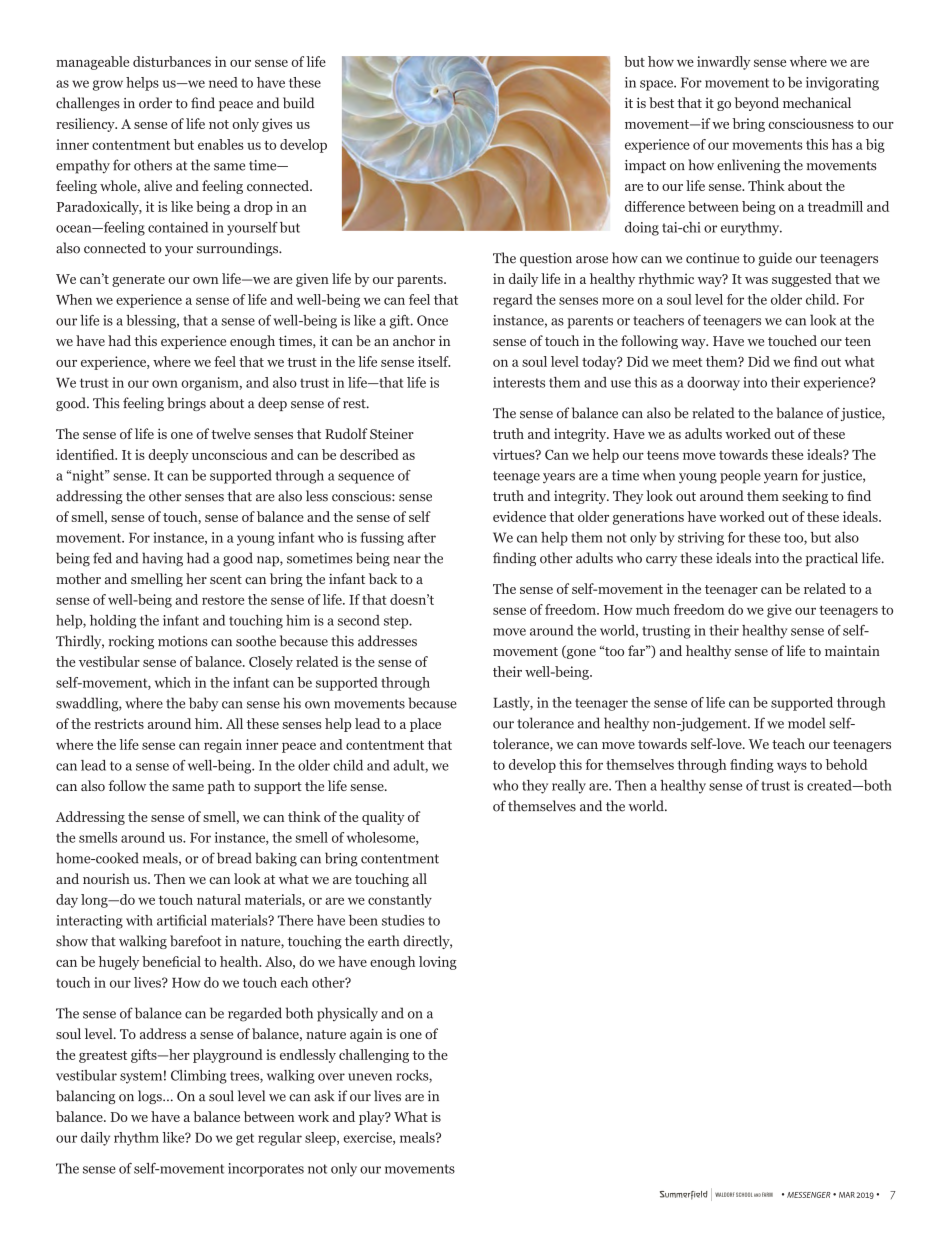  What do you see at coordinates (299, 103) in the image?
I see `build` at bounding box center [299, 103].
